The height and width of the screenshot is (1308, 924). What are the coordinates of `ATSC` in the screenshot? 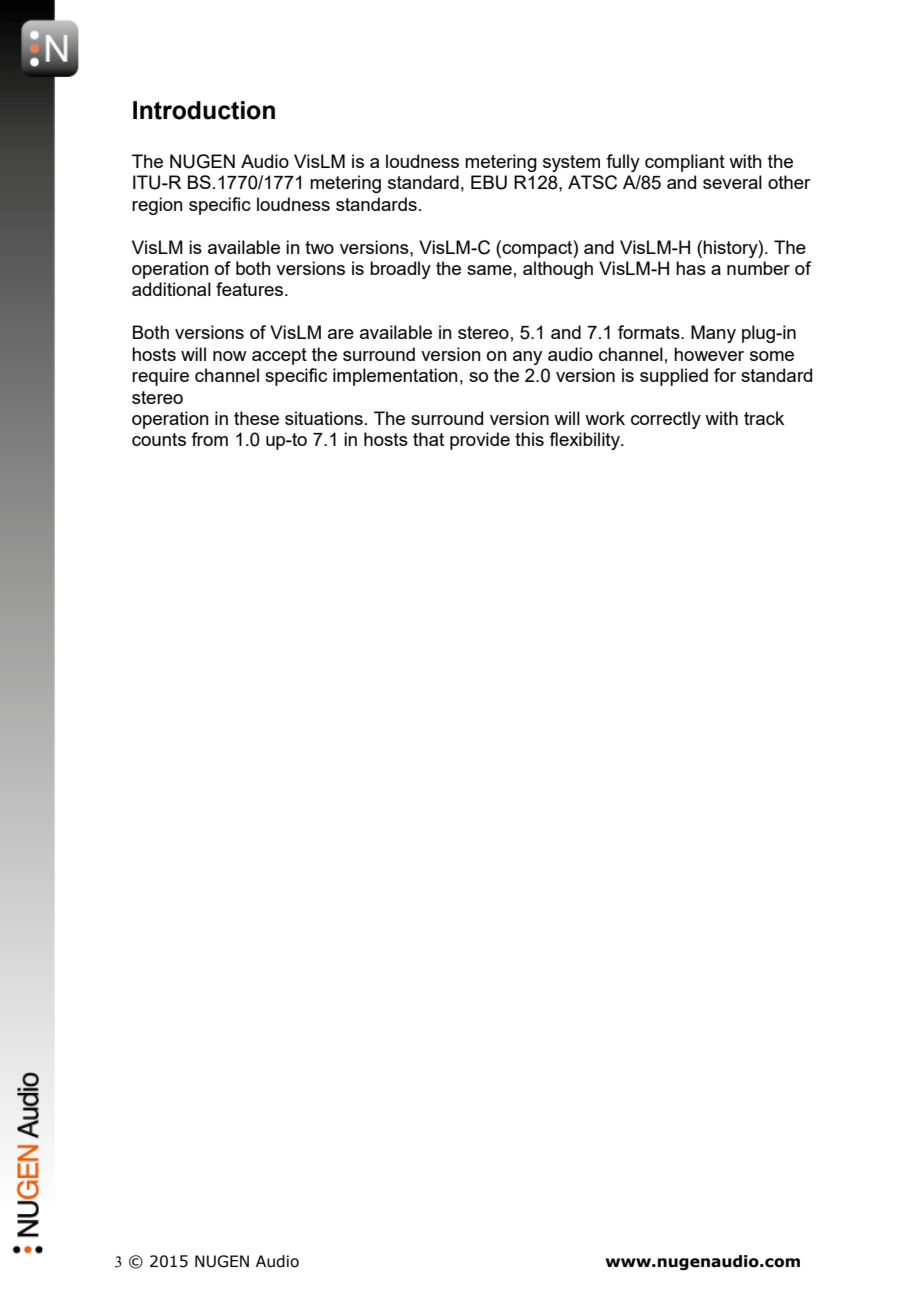 It's located at (592, 182).
